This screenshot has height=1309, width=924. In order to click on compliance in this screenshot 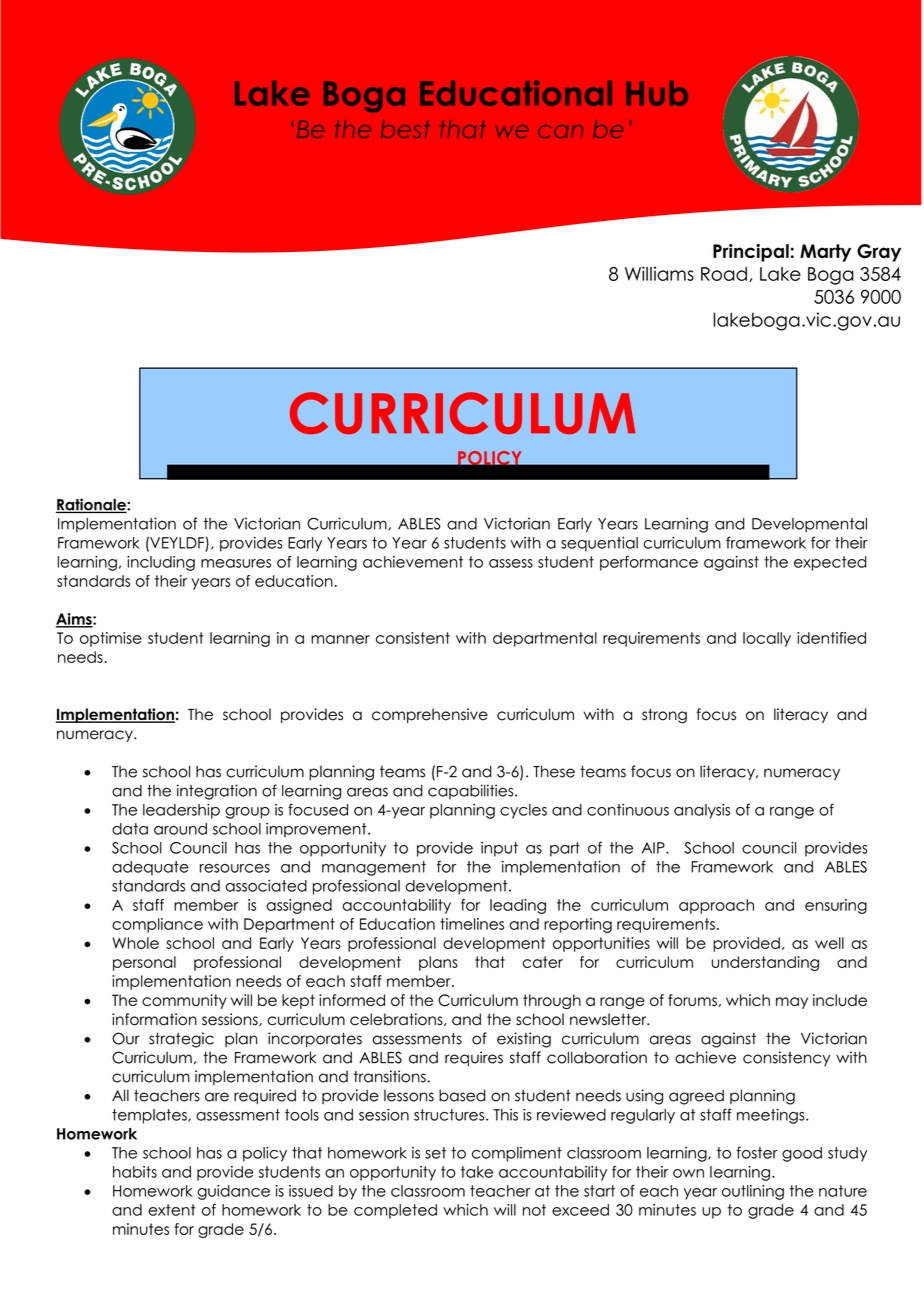, I will do `click(157, 925)`.
